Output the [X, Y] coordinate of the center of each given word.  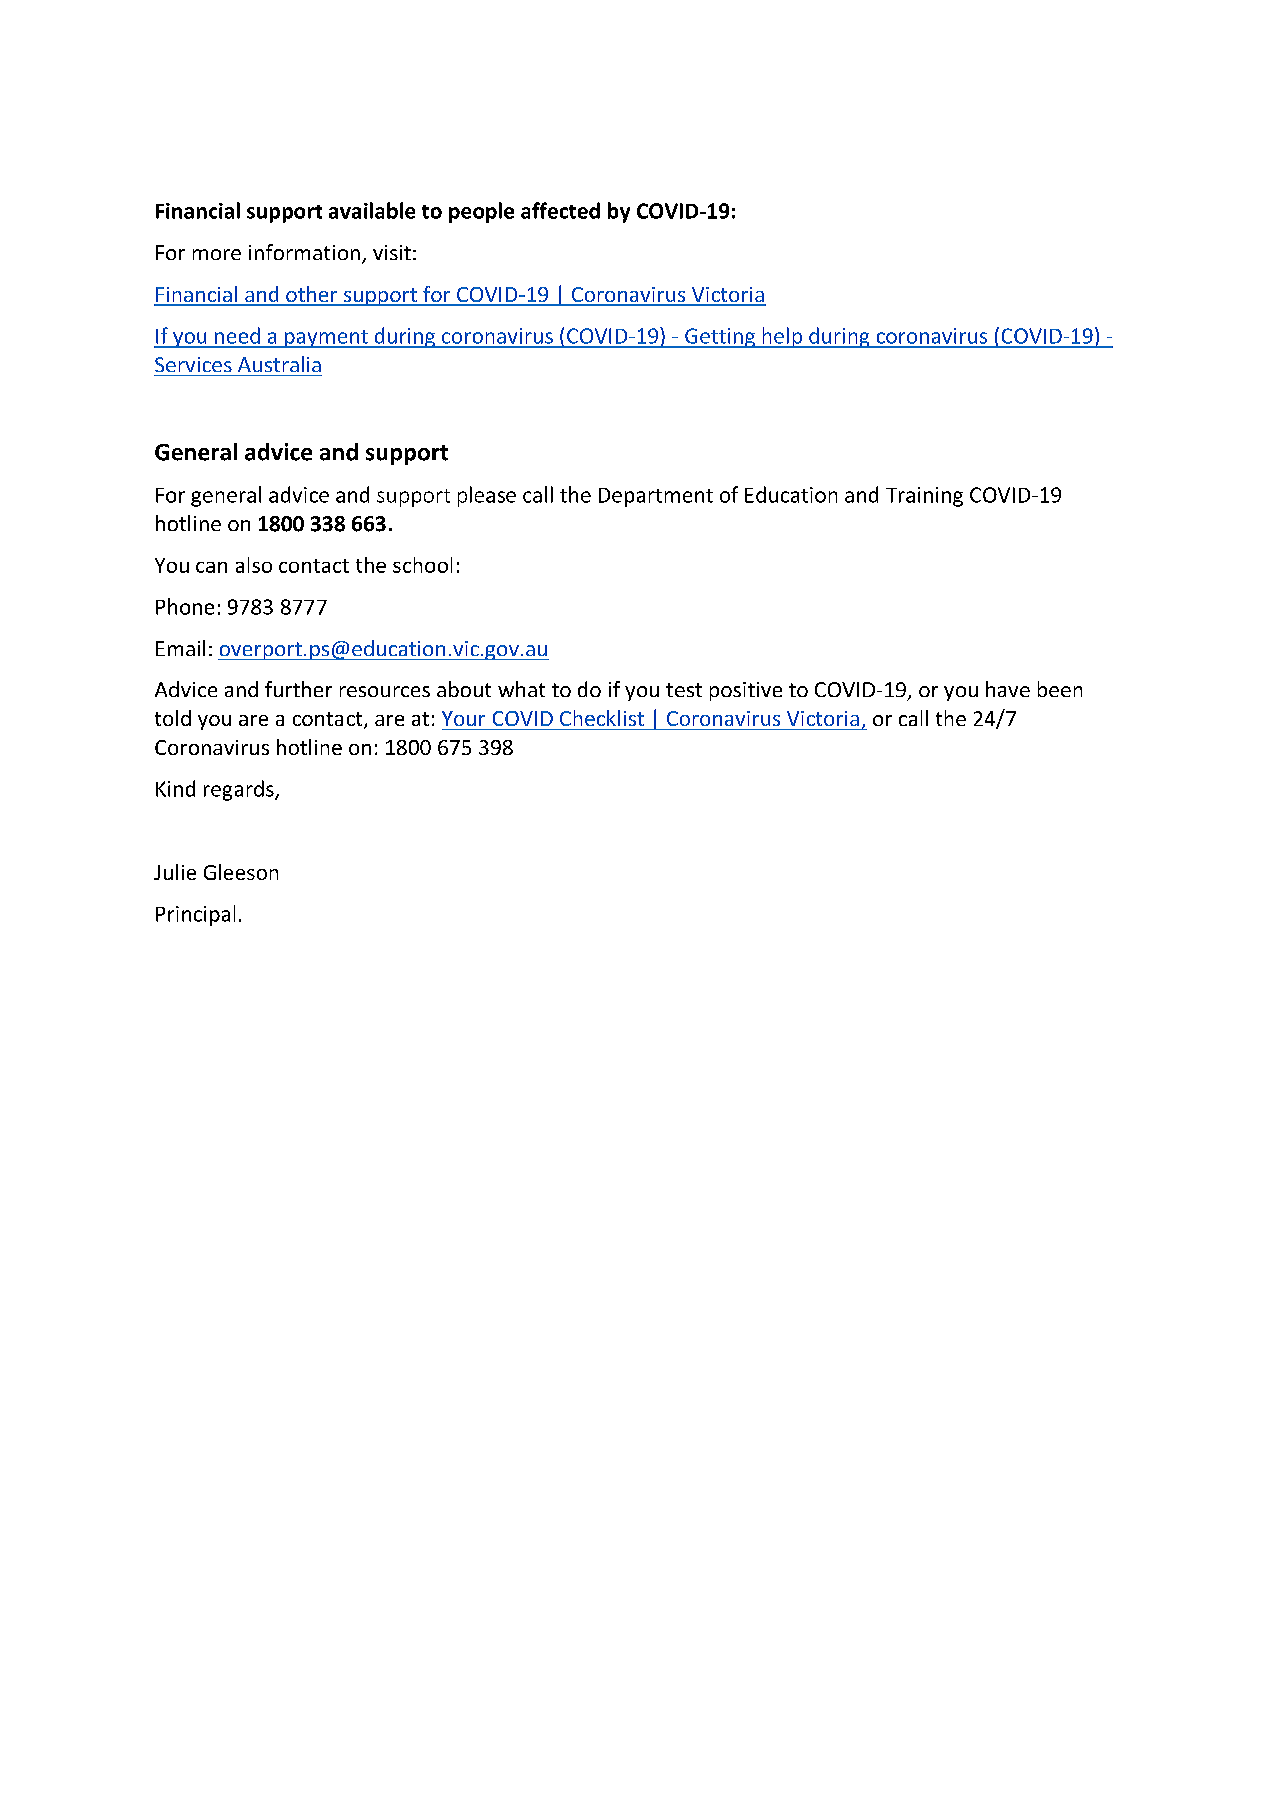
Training [924, 497]
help [782, 337]
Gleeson [241, 872]
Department [656, 497]
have [1008, 689]
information [304, 252]
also [254, 565]
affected [560, 210]
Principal [195, 915]
